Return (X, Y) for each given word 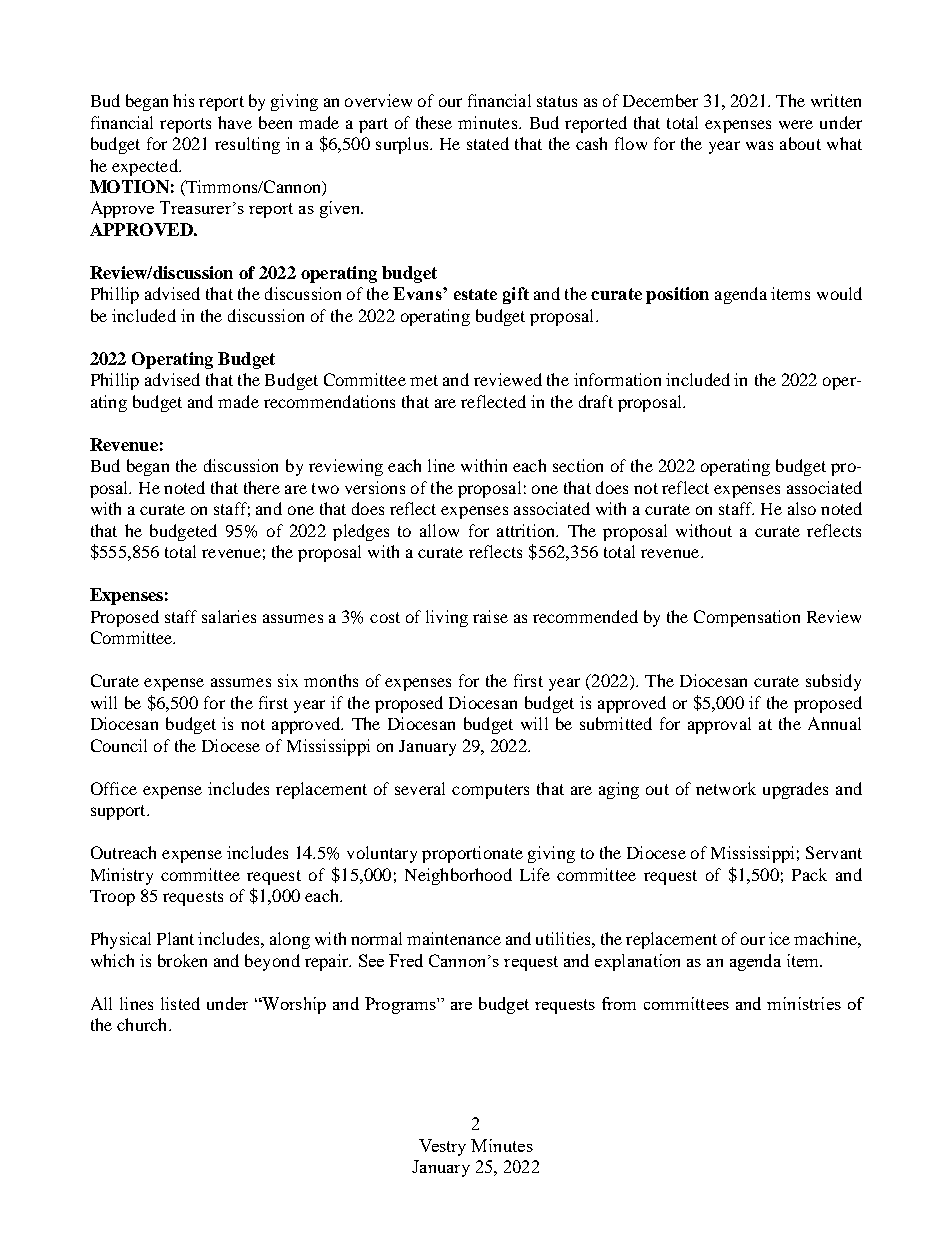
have (235, 122)
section (578, 465)
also (802, 508)
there (262, 487)
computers (490, 791)
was (759, 145)
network (726, 788)
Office (114, 788)
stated (488, 143)
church (143, 1024)
